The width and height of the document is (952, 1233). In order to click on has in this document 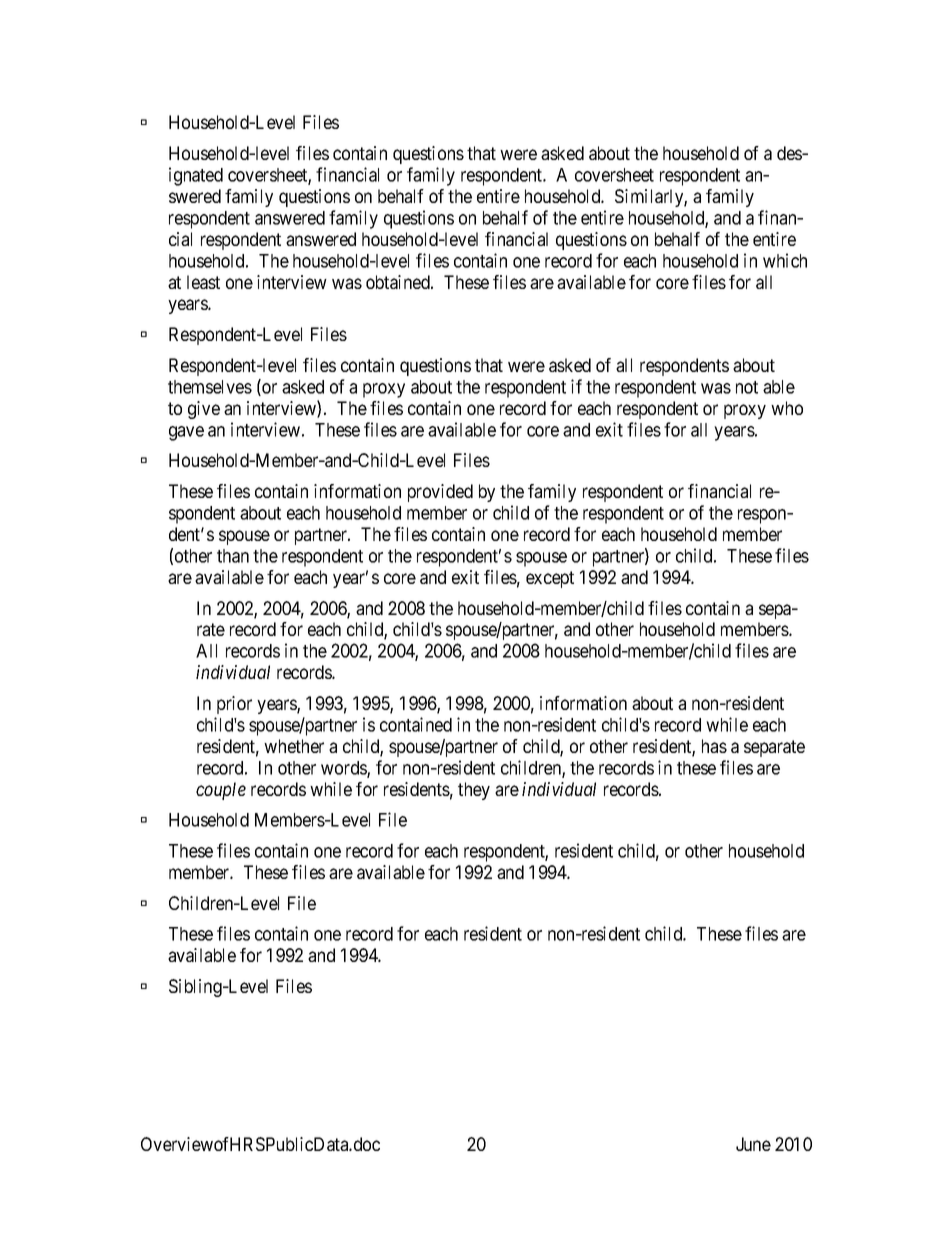, I will do `click(714, 746)`.
